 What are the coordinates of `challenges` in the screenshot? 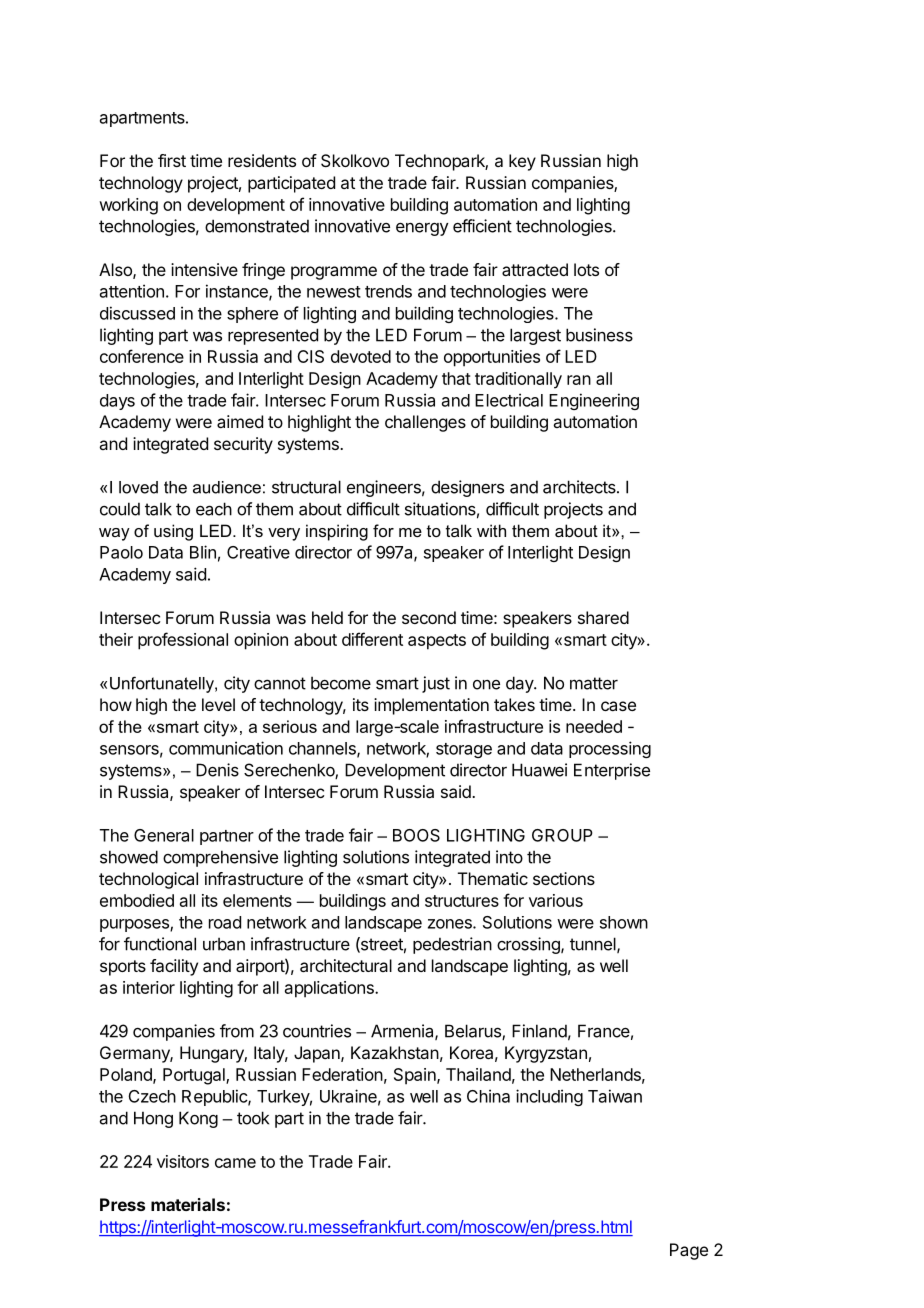 It's located at (425, 423).
